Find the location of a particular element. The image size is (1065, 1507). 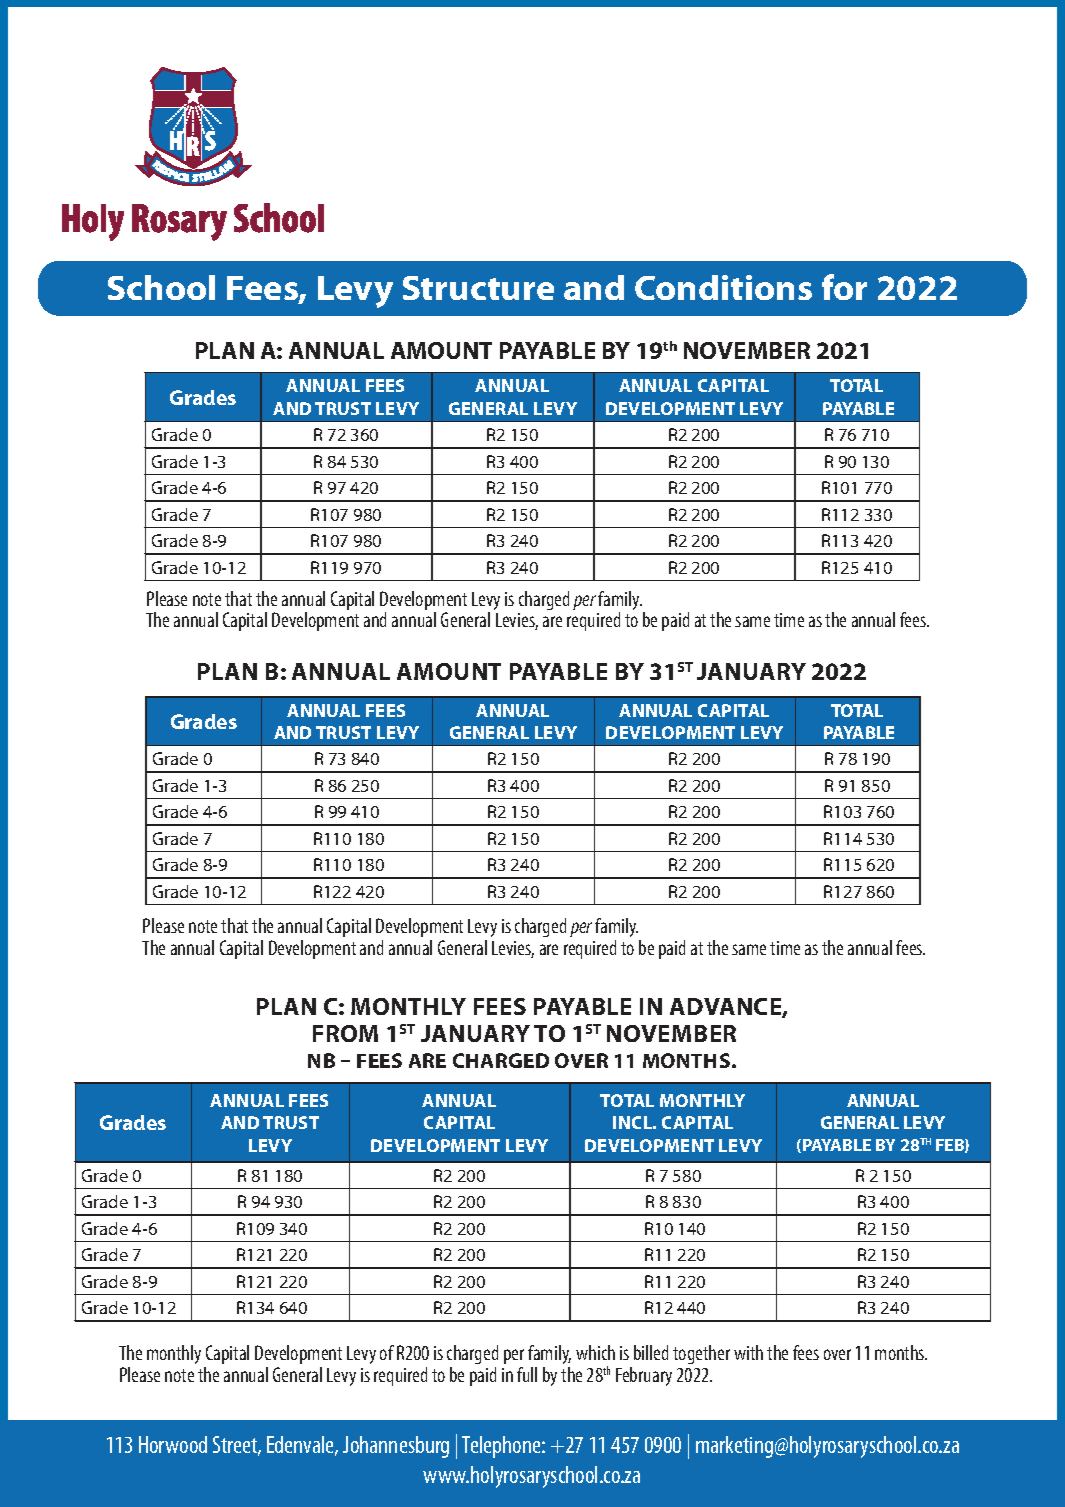

February is located at coordinates (644, 1376).
